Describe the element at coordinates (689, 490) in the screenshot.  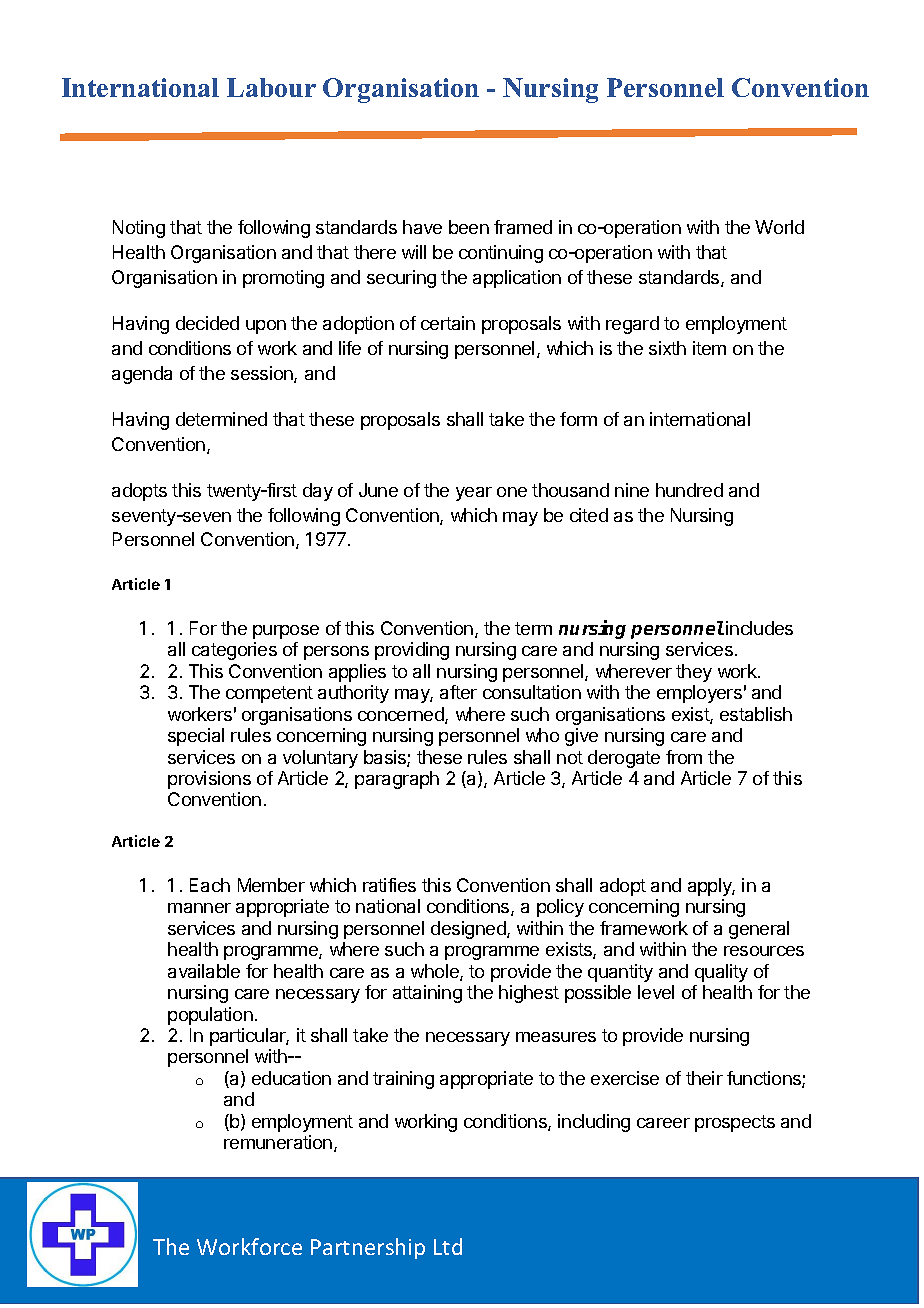
I see `hundred` at that location.
